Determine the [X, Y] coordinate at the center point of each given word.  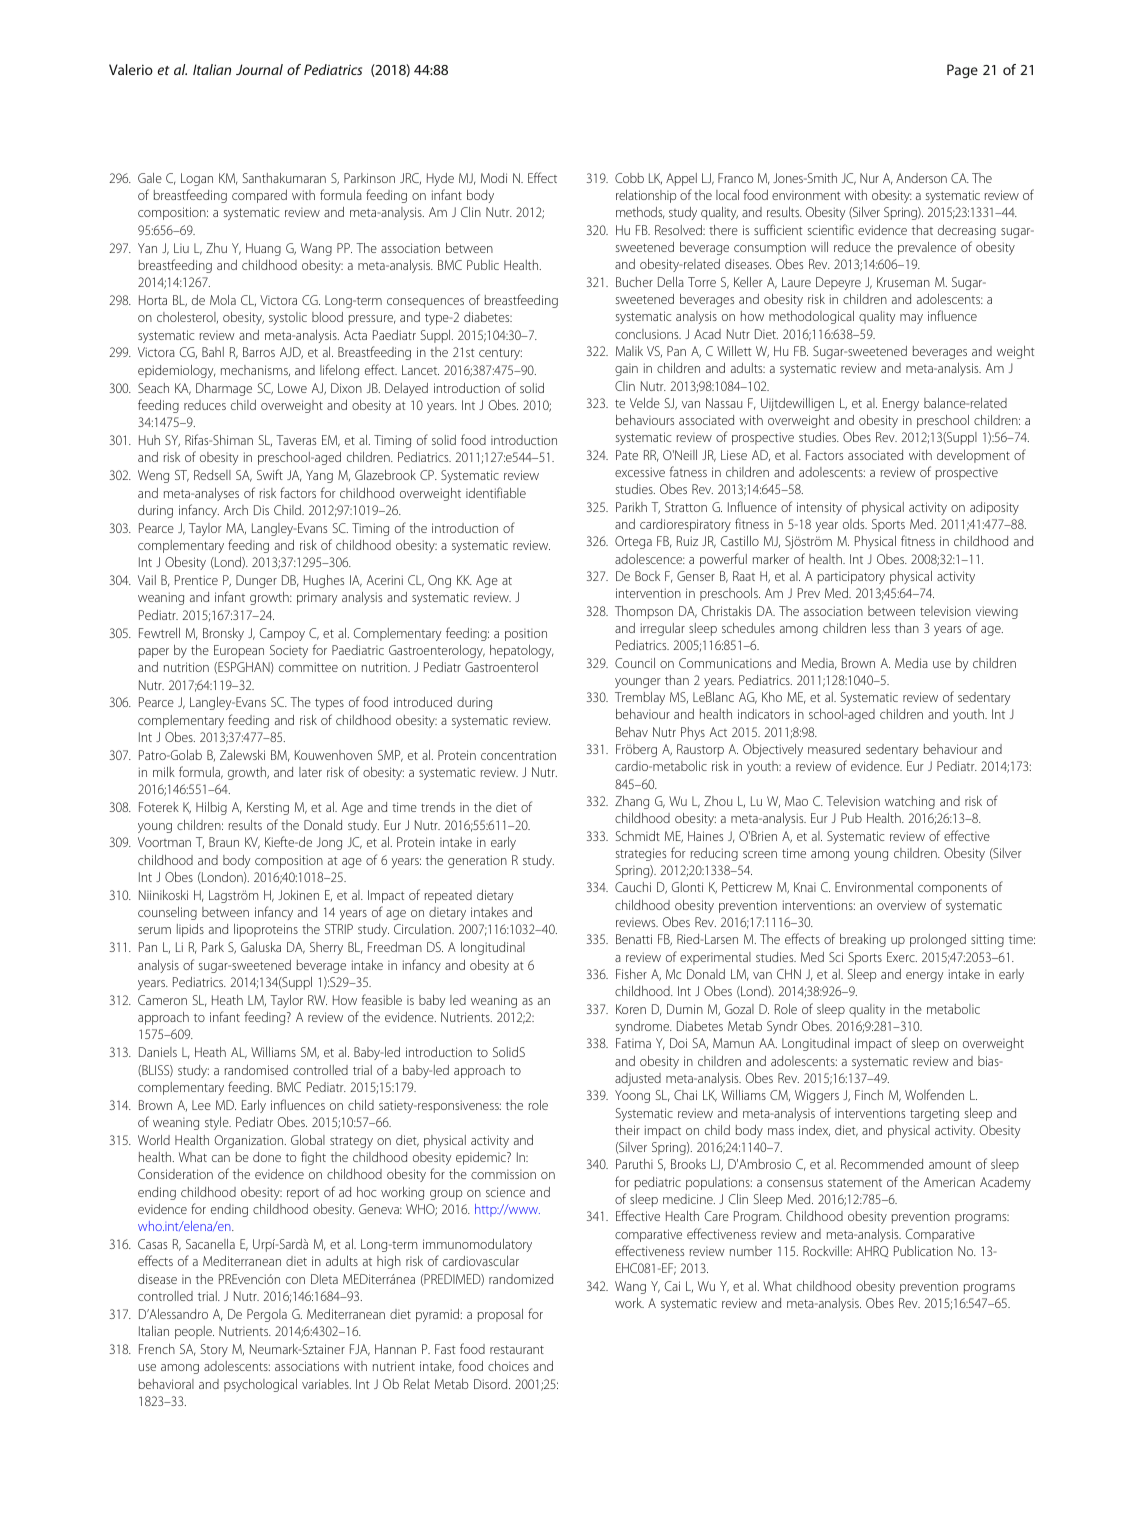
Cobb [629, 178]
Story [214, 1350]
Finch [869, 1095]
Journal [259, 69]
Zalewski [242, 755]
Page [962, 71]
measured [834, 749]
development [973, 456]
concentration [518, 755]
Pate [627, 455]
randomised [256, 1070]
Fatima [633, 1043]
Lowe [292, 388]
